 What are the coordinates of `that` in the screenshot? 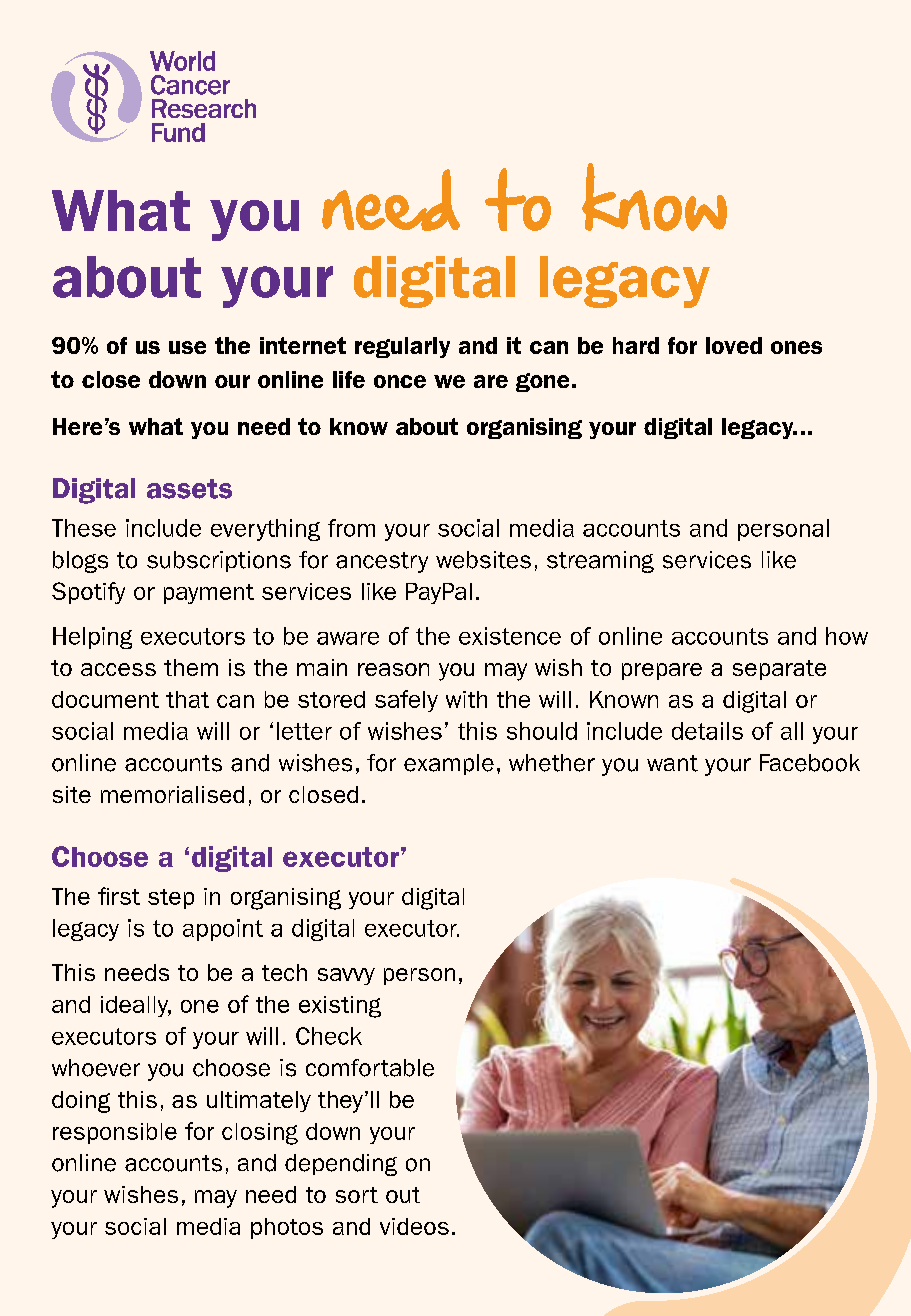 It's located at (187, 699).
